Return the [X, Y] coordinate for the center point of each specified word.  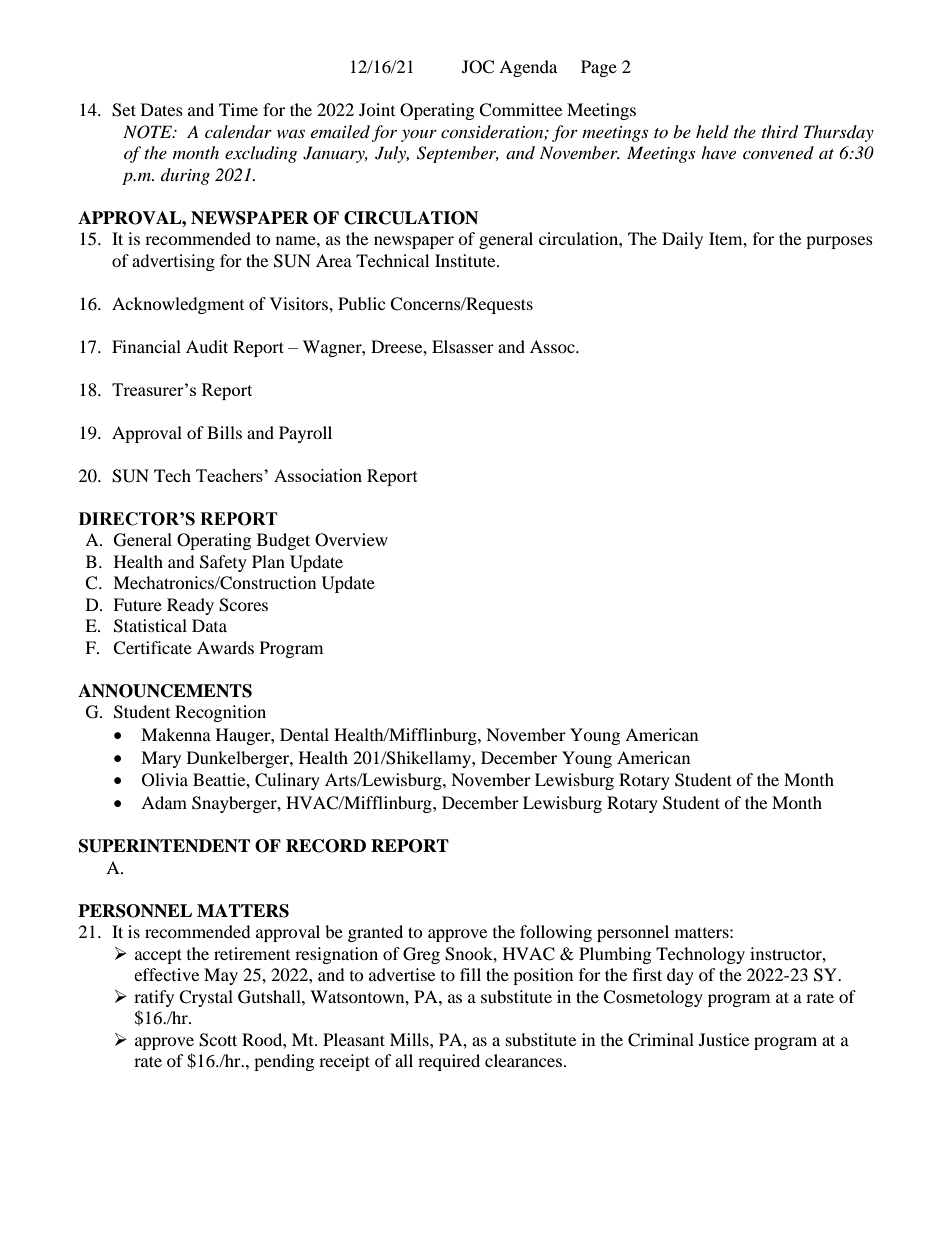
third [780, 132]
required [449, 1062]
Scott [218, 1040]
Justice [724, 1039]
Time [238, 109]
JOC [478, 67]
